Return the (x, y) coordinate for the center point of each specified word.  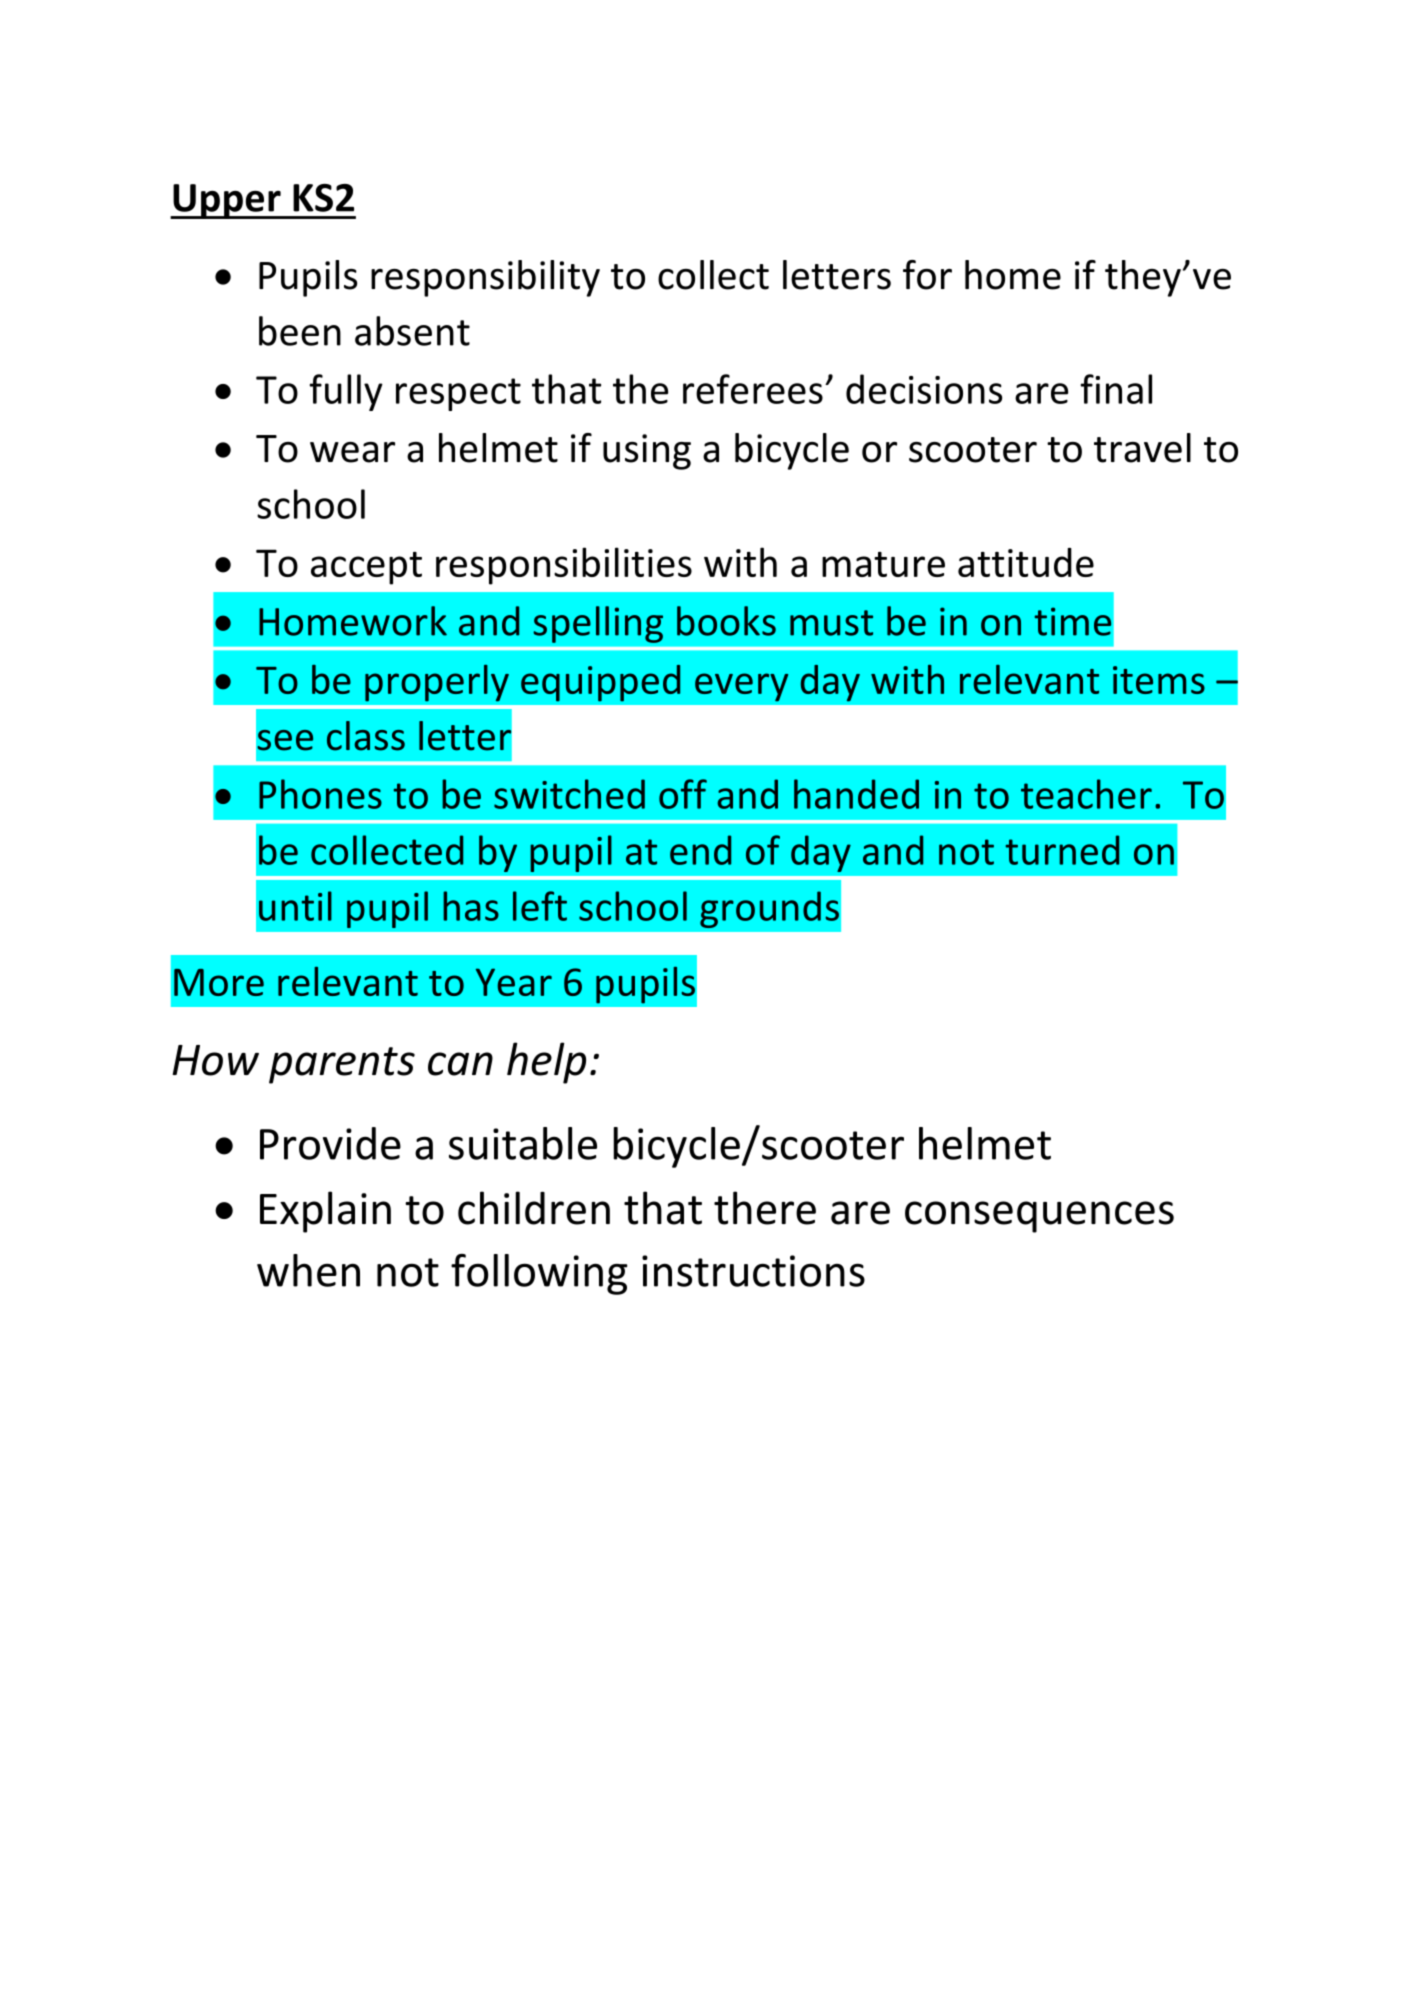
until (295, 906)
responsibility (485, 278)
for (927, 275)
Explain (325, 1212)
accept (366, 568)
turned (1062, 850)
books (726, 621)
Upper (227, 201)
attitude (1026, 562)
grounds (769, 909)
